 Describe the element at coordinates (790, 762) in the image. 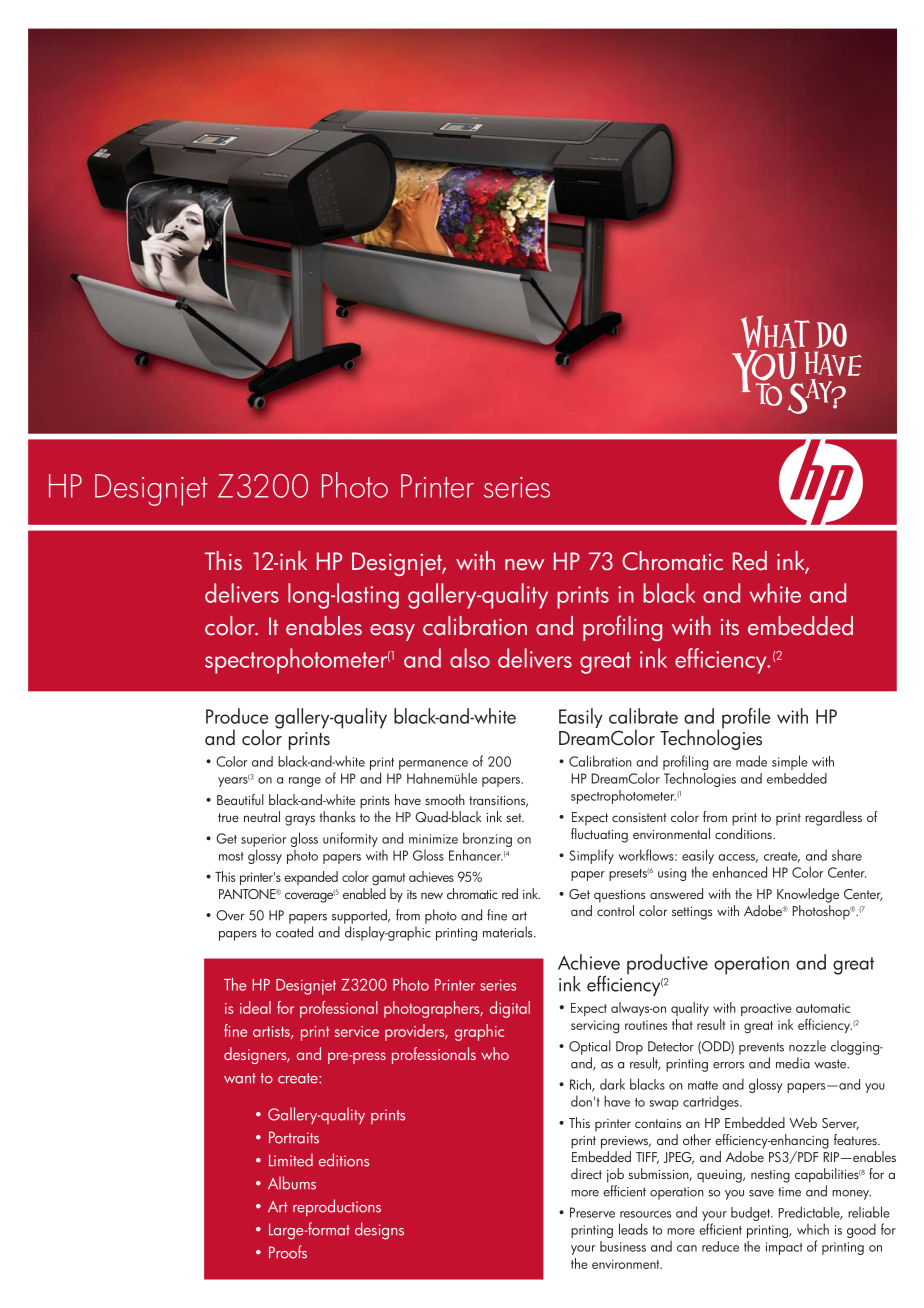

I see `simple` at that location.
